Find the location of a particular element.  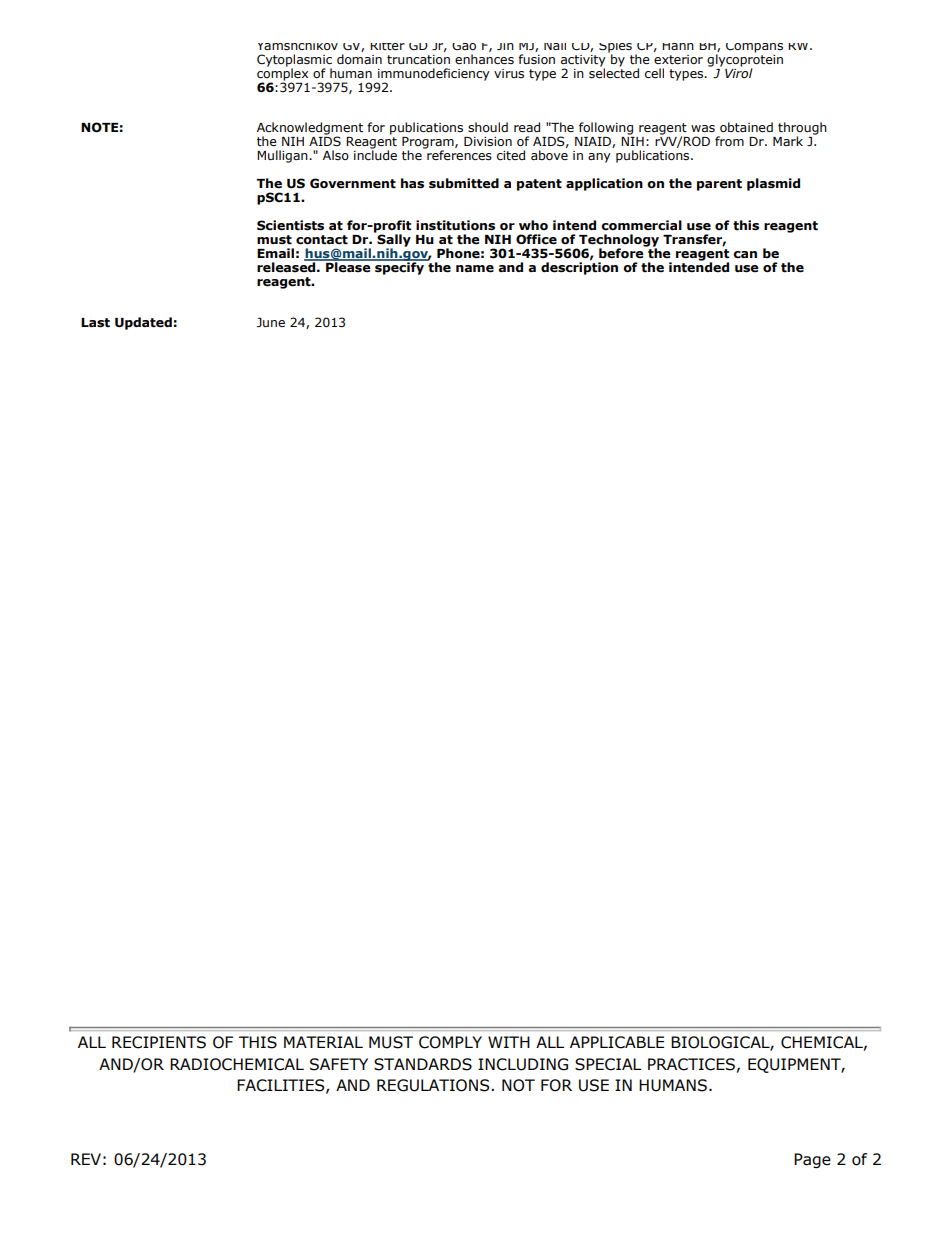

SAFETY is located at coordinates (339, 1064).
